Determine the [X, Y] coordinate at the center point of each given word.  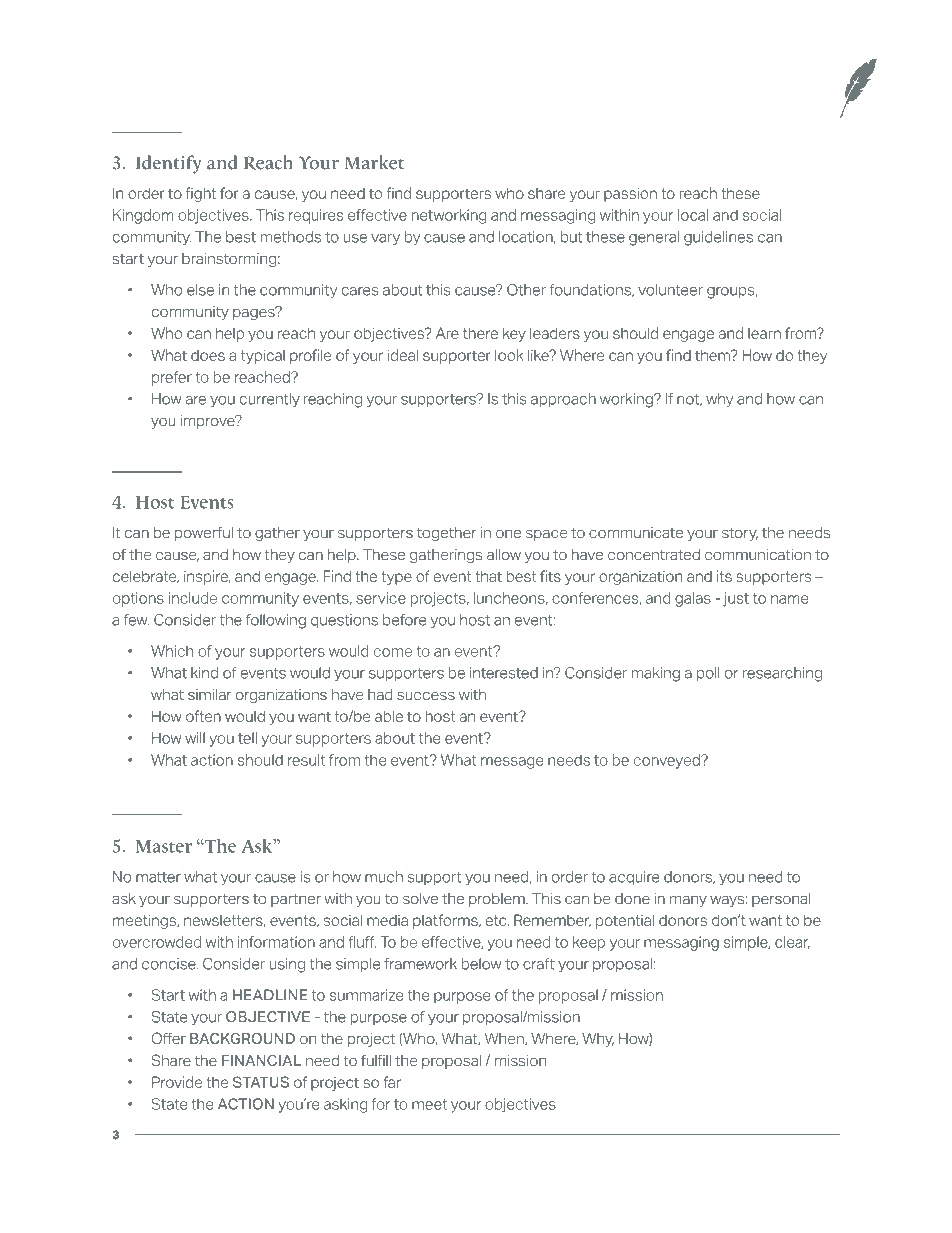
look [509, 355]
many [688, 901]
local [693, 215]
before [404, 620]
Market [374, 162]
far [392, 1082]
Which [172, 651]
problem [498, 900]
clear [792, 942]
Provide [177, 1082]
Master [164, 846]
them [713, 355]
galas [693, 599]
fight [201, 194]
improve [209, 422]
